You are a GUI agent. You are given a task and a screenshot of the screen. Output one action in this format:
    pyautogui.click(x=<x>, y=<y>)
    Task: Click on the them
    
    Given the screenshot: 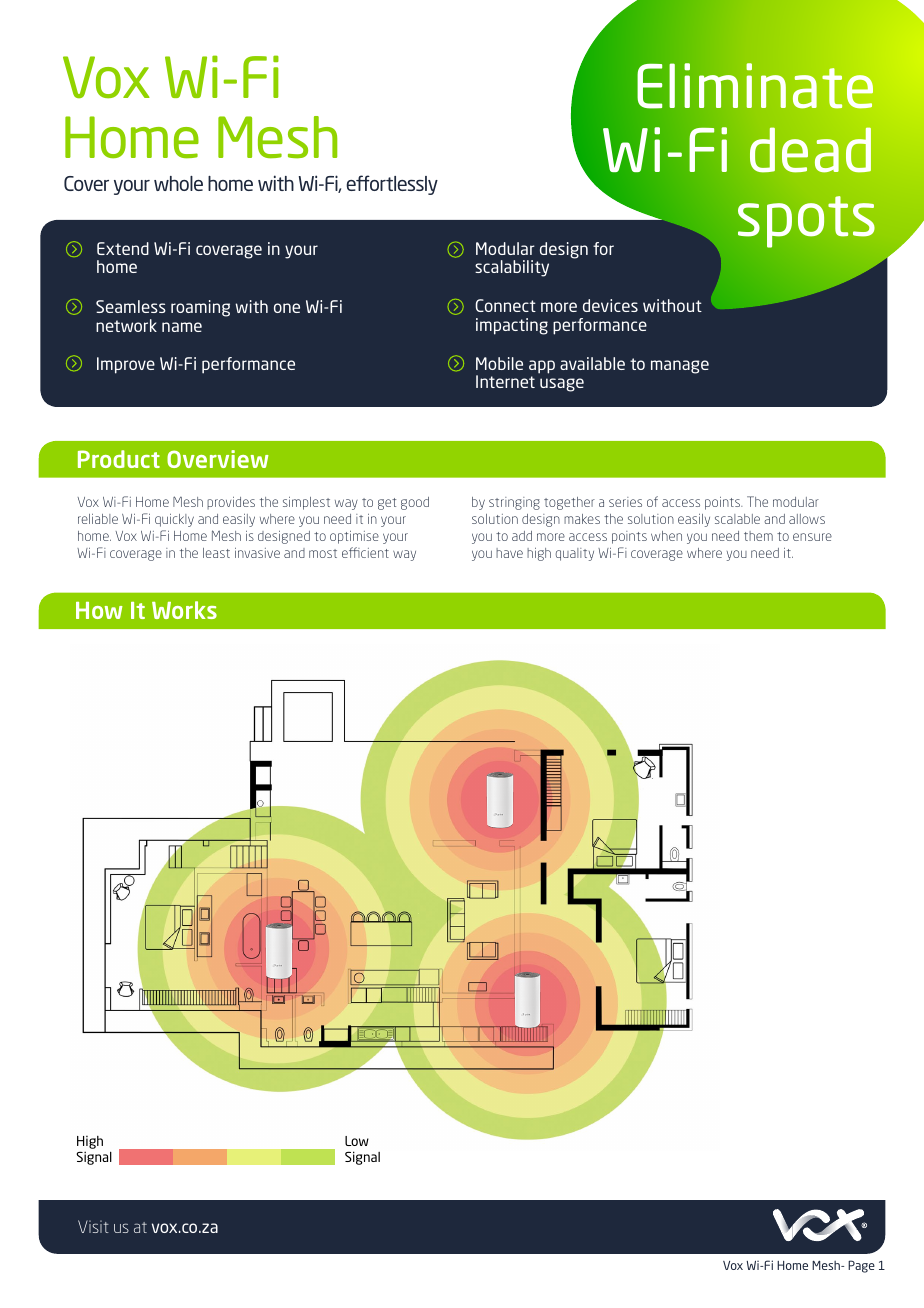 What is the action you would take?
    pyautogui.click(x=758, y=536)
